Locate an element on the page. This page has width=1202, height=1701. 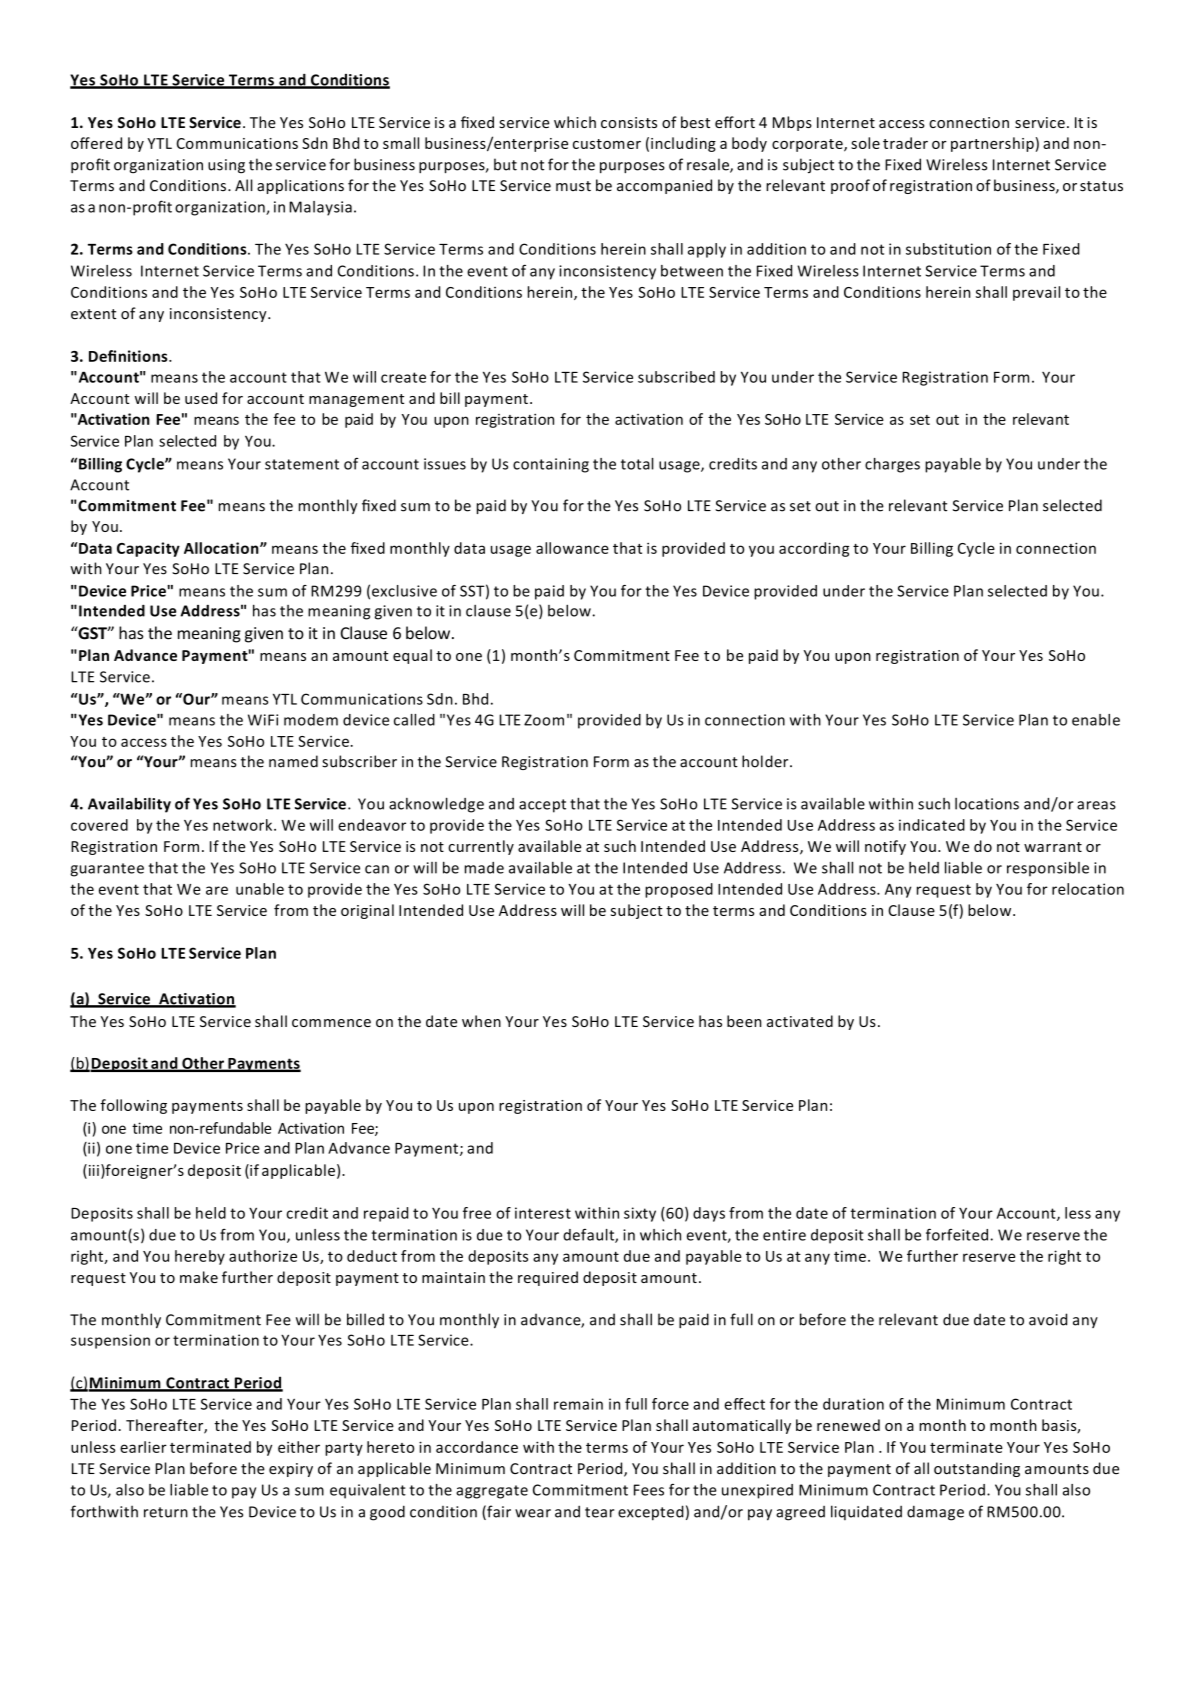
partnership is located at coordinates (992, 144).
